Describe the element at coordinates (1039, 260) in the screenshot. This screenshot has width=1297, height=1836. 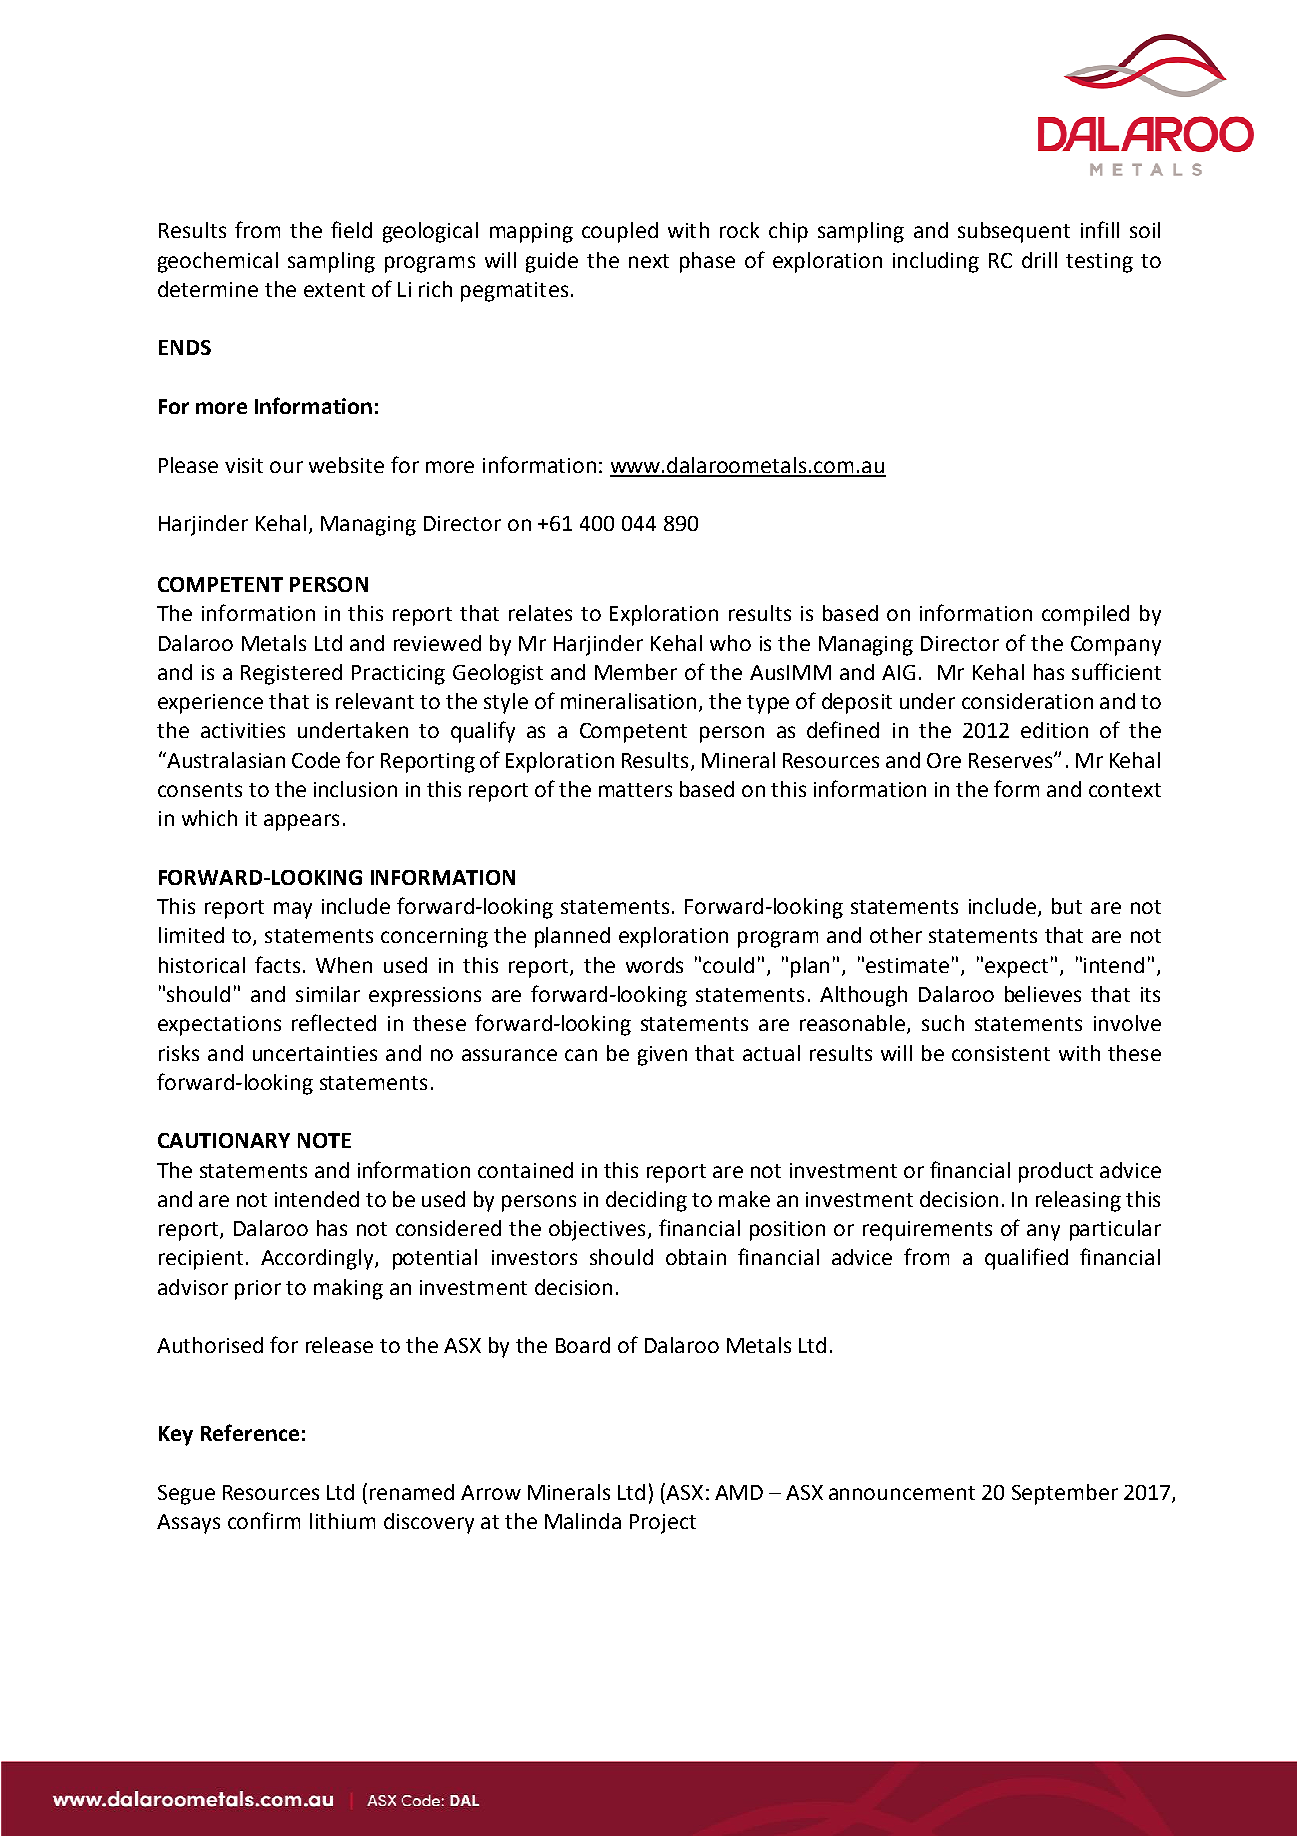
I see `drill` at that location.
